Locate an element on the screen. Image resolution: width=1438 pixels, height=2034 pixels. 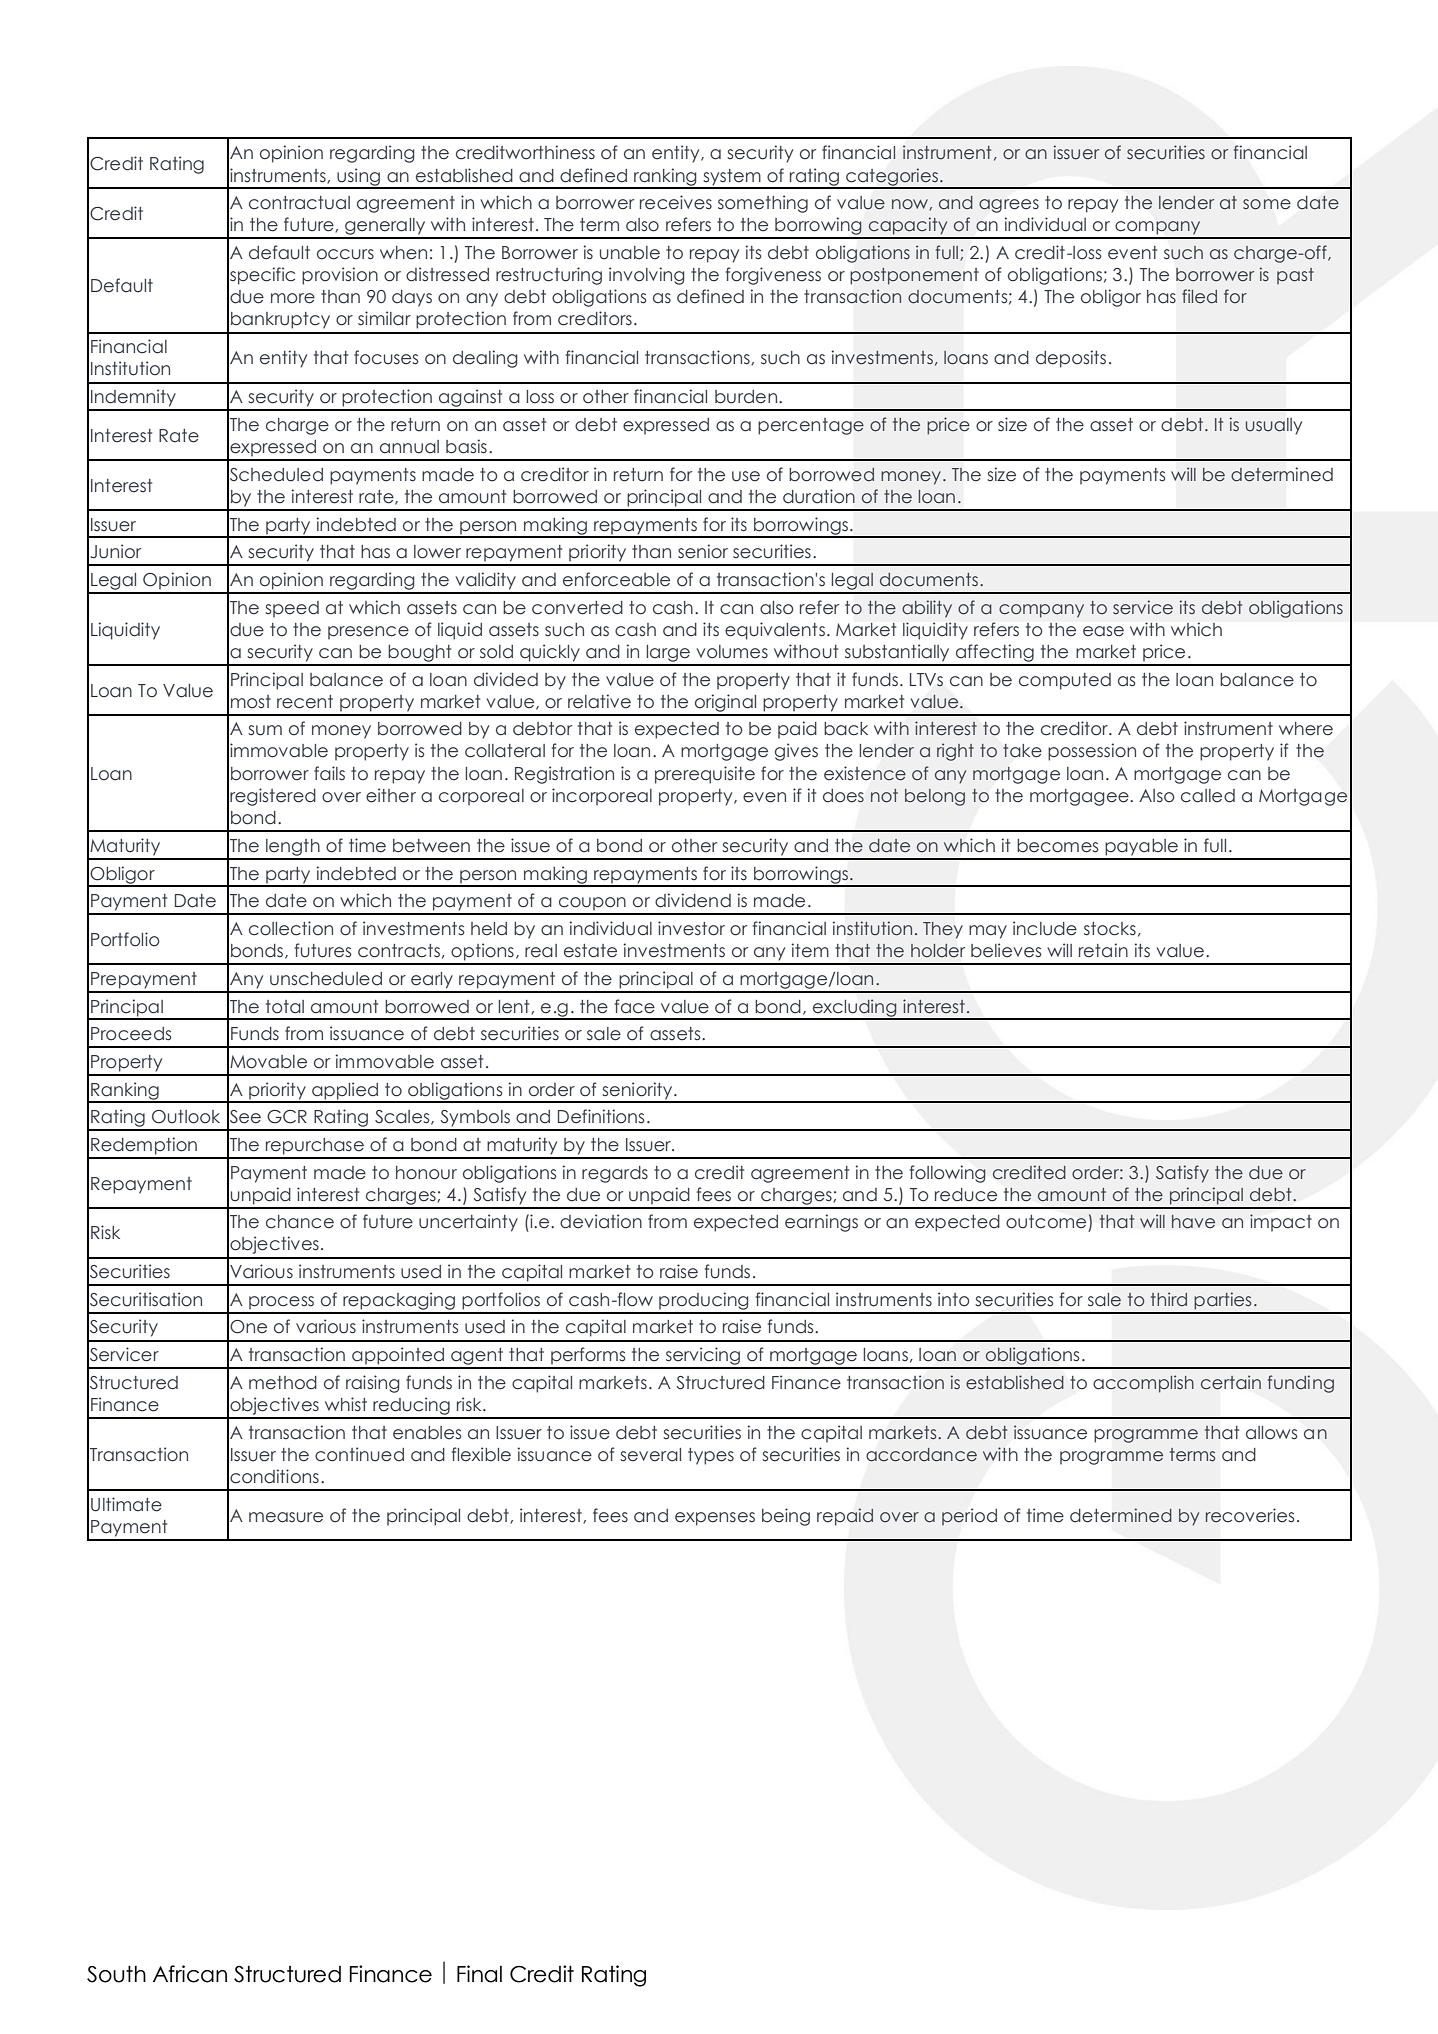
Final is located at coordinates (479, 1974).
